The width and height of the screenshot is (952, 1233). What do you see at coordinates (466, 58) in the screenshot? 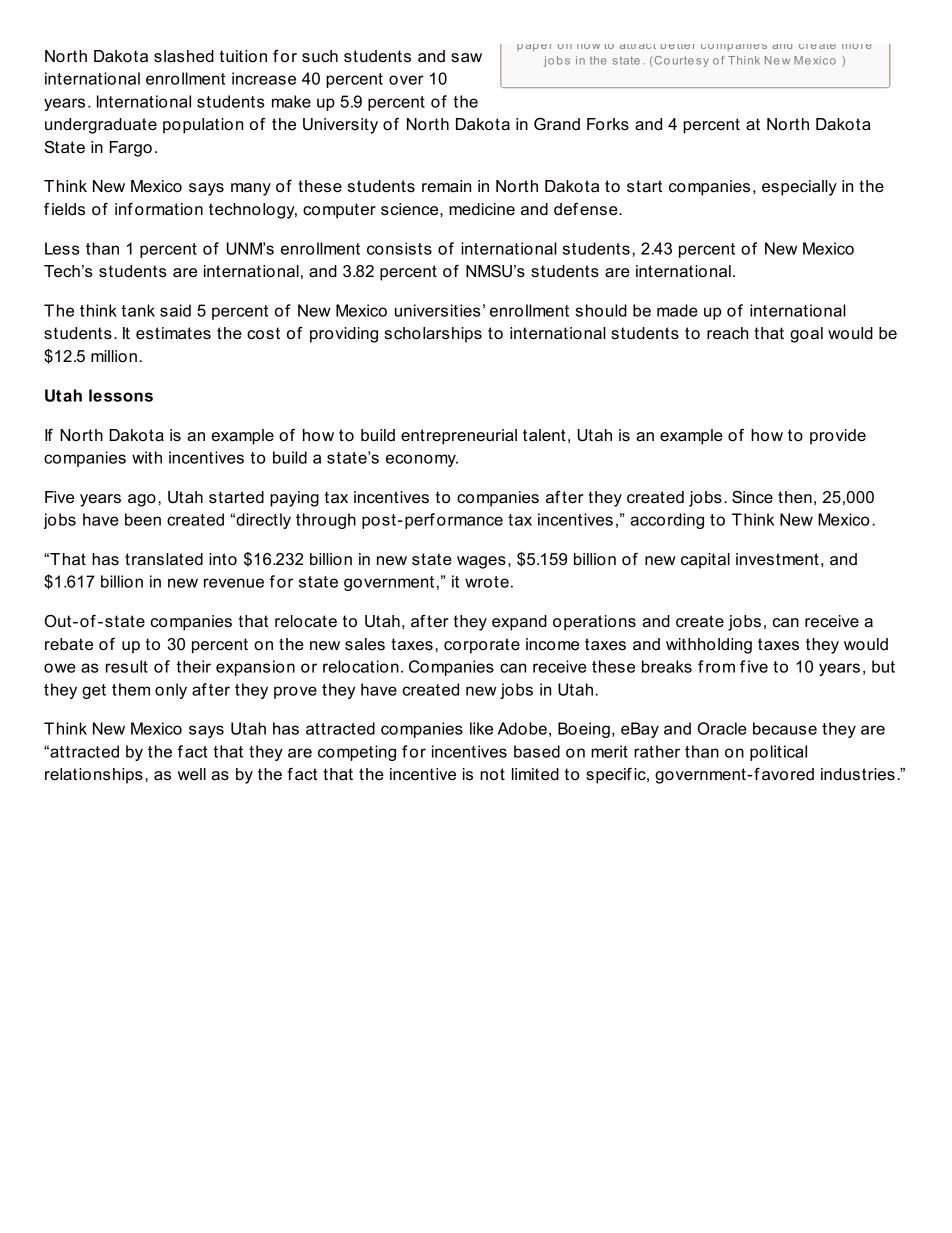
I see `saw` at bounding box center [466, 58].
